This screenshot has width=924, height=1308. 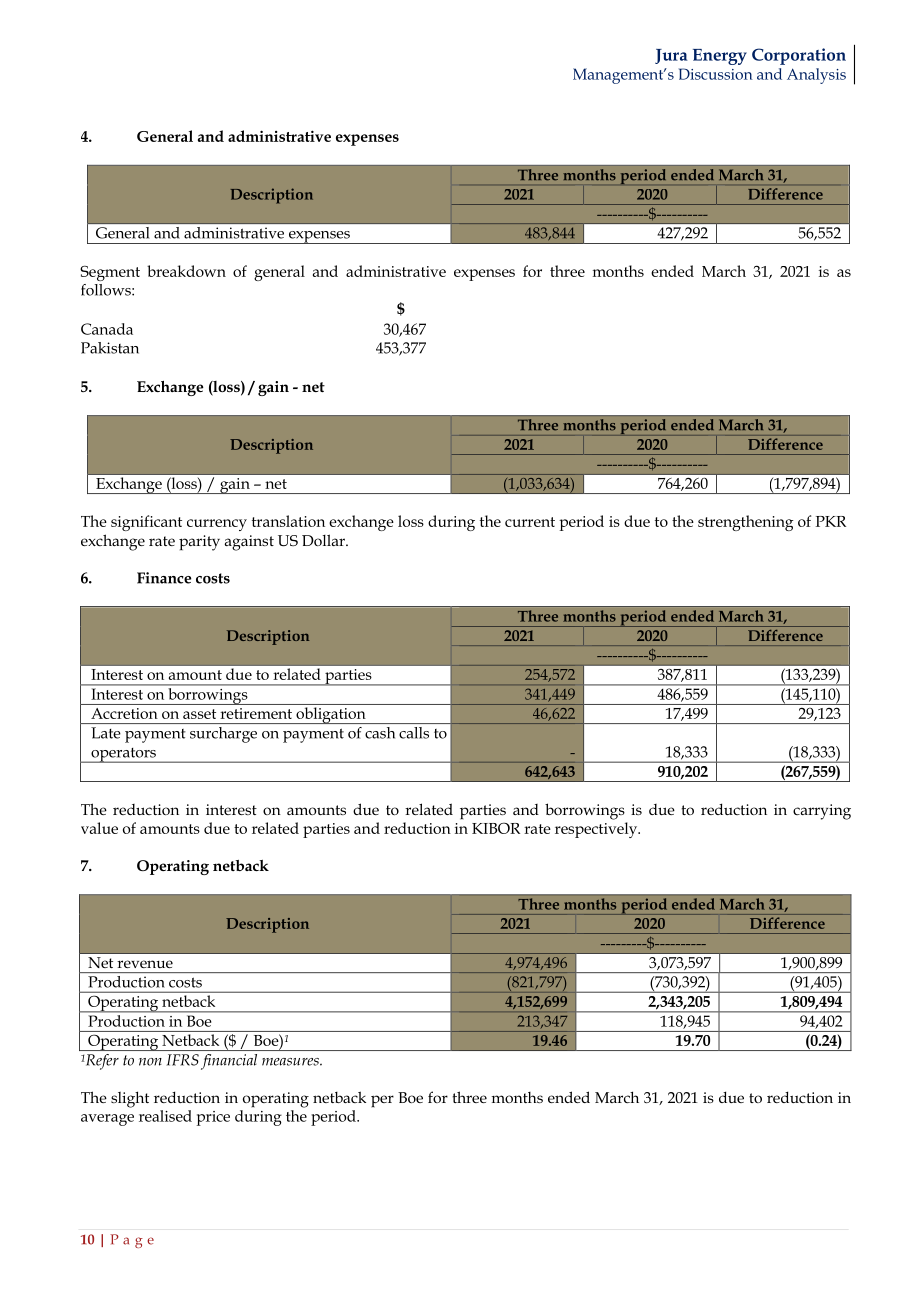 What do you see at coordinates (530, 522) in the screenshot?
I see `current` at bounding box center [530, 522].
